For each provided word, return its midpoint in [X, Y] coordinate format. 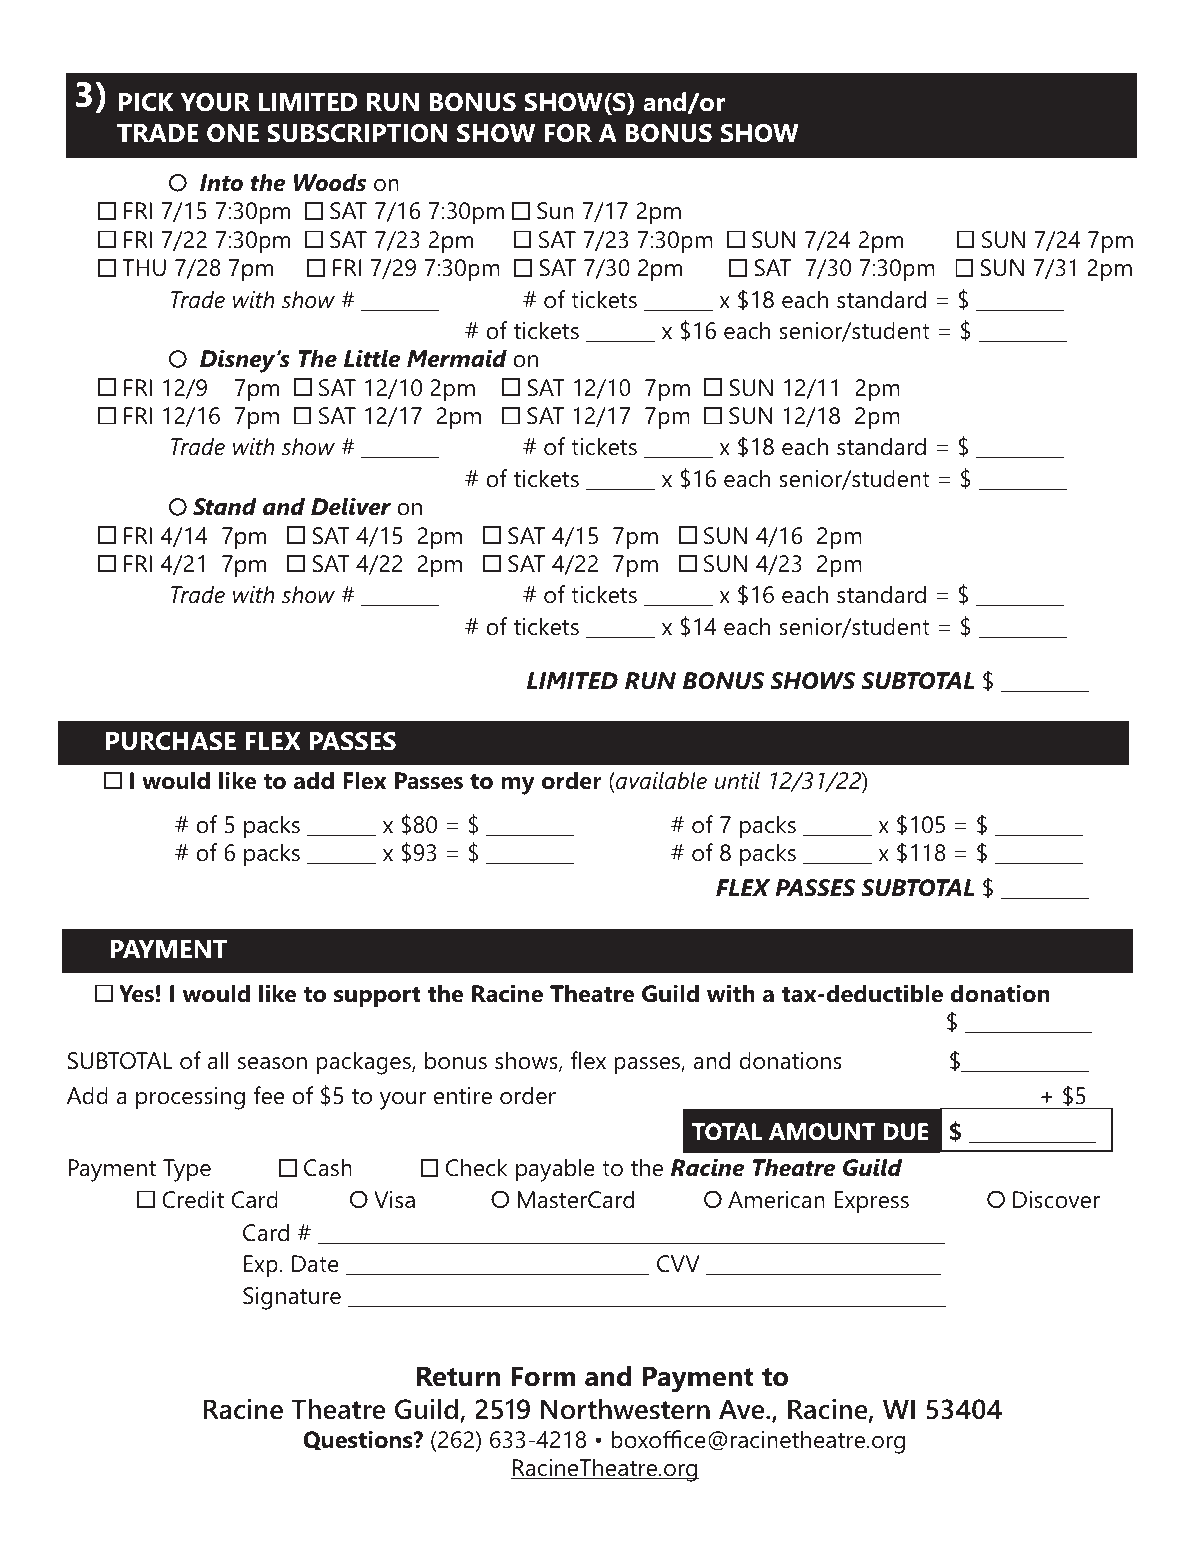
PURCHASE [171, 741]
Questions [359, 1440]
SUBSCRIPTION [357, 133]
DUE [906, 1132]
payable [555, 1170]
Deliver [351, 506]
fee [268, 1095]
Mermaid [457, 358]
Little [372, 358]
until [737, 780]
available [660, 780]
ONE [233, 133]
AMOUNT [822, 1132]
